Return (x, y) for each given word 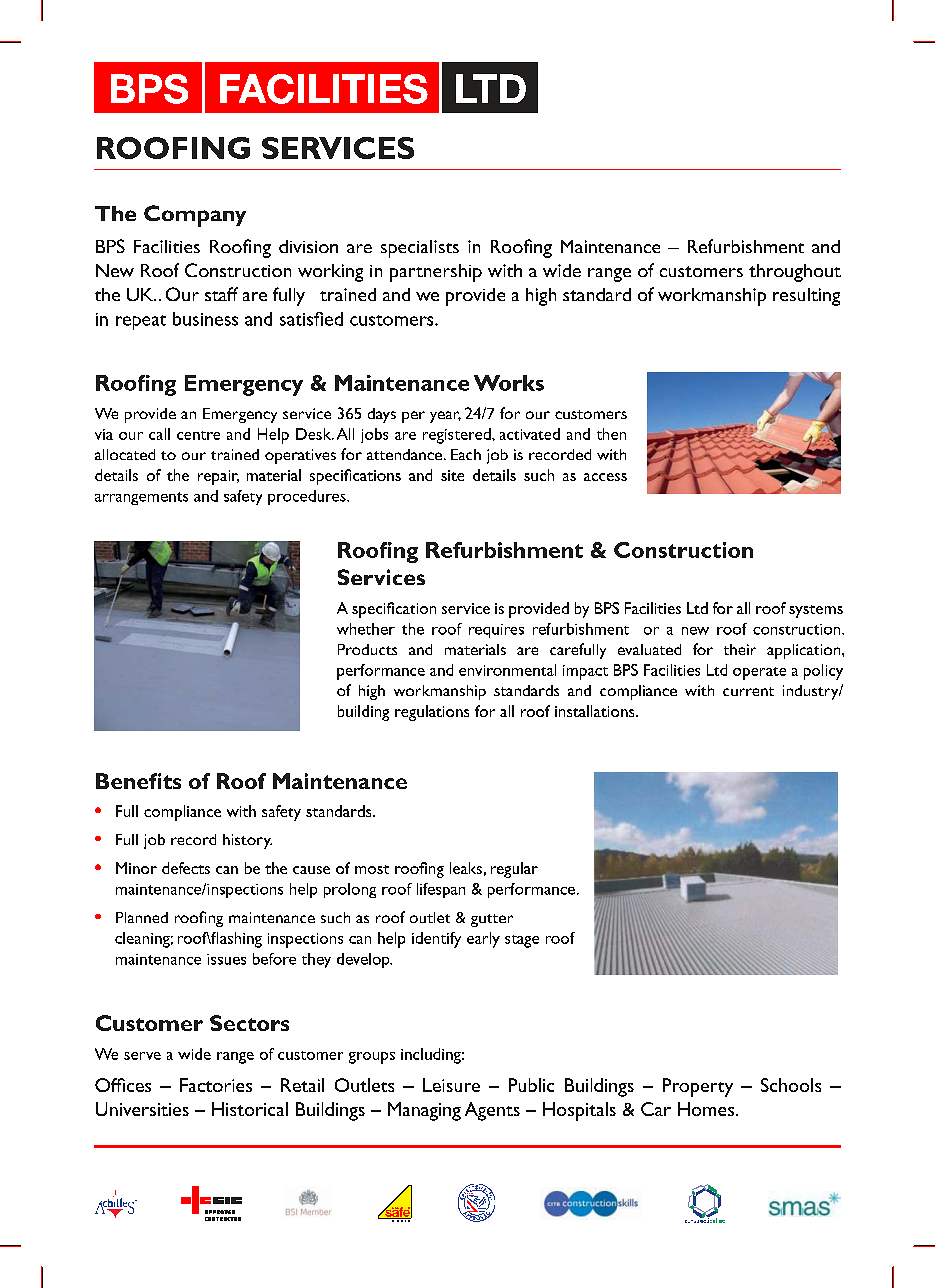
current (748, 691)
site (452, 475)
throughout (795, 273)
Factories (216, 1085)
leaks (466, 868)
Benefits (138, 781)
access (605, 477)
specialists (420, 249)
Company (195, 216)
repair (218, 477)
